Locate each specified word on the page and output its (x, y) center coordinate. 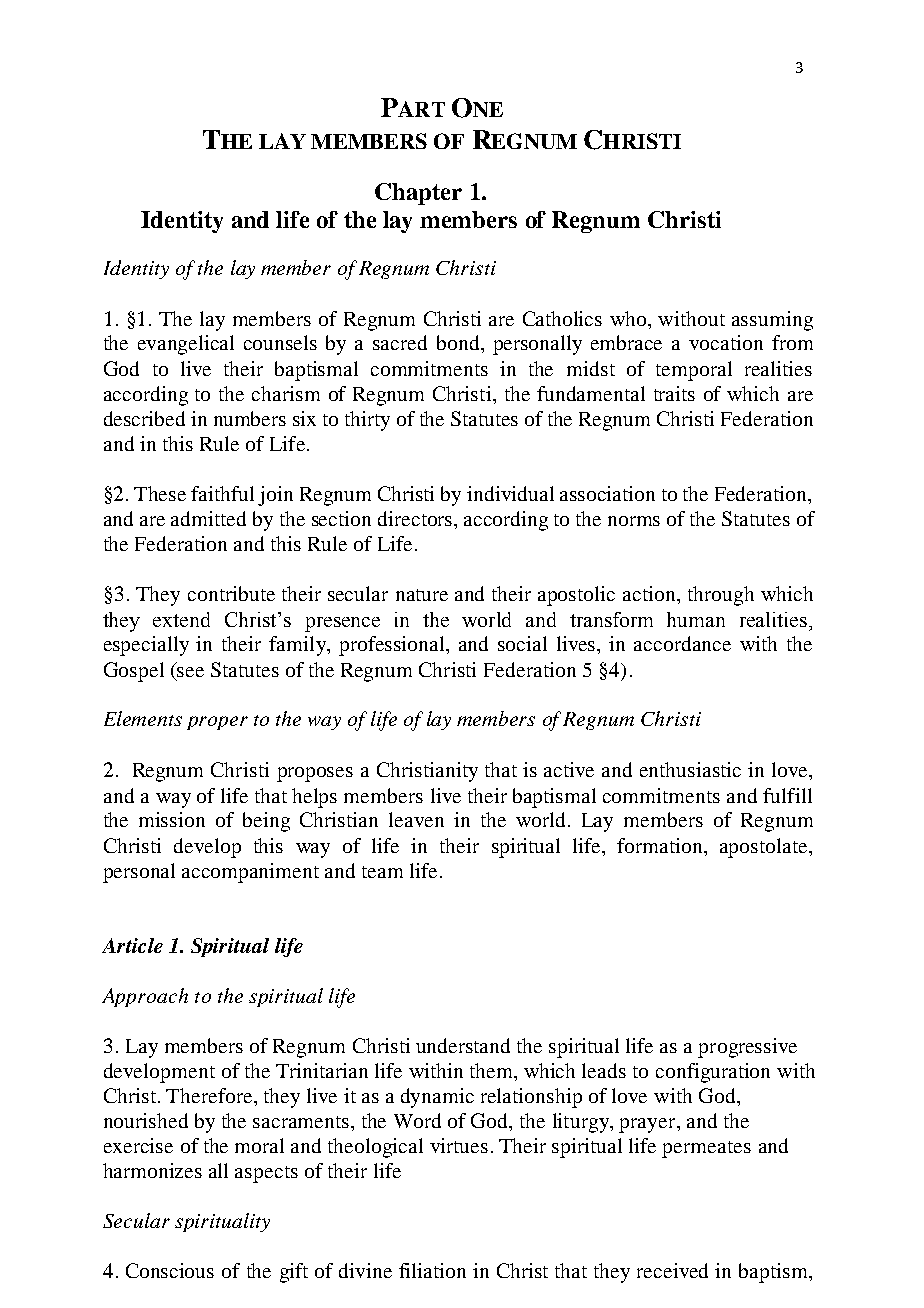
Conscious (170, 1270)
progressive (747, 1048)
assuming (772, 321)
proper (217, 723)
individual (510, 493)
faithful (222, 493)
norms (634, 521)
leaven (416, 819)
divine (365, 1270)
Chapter (418, 194)
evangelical (186, 345)
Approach (145, 997)
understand (463, 1045)
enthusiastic (690, 769)
